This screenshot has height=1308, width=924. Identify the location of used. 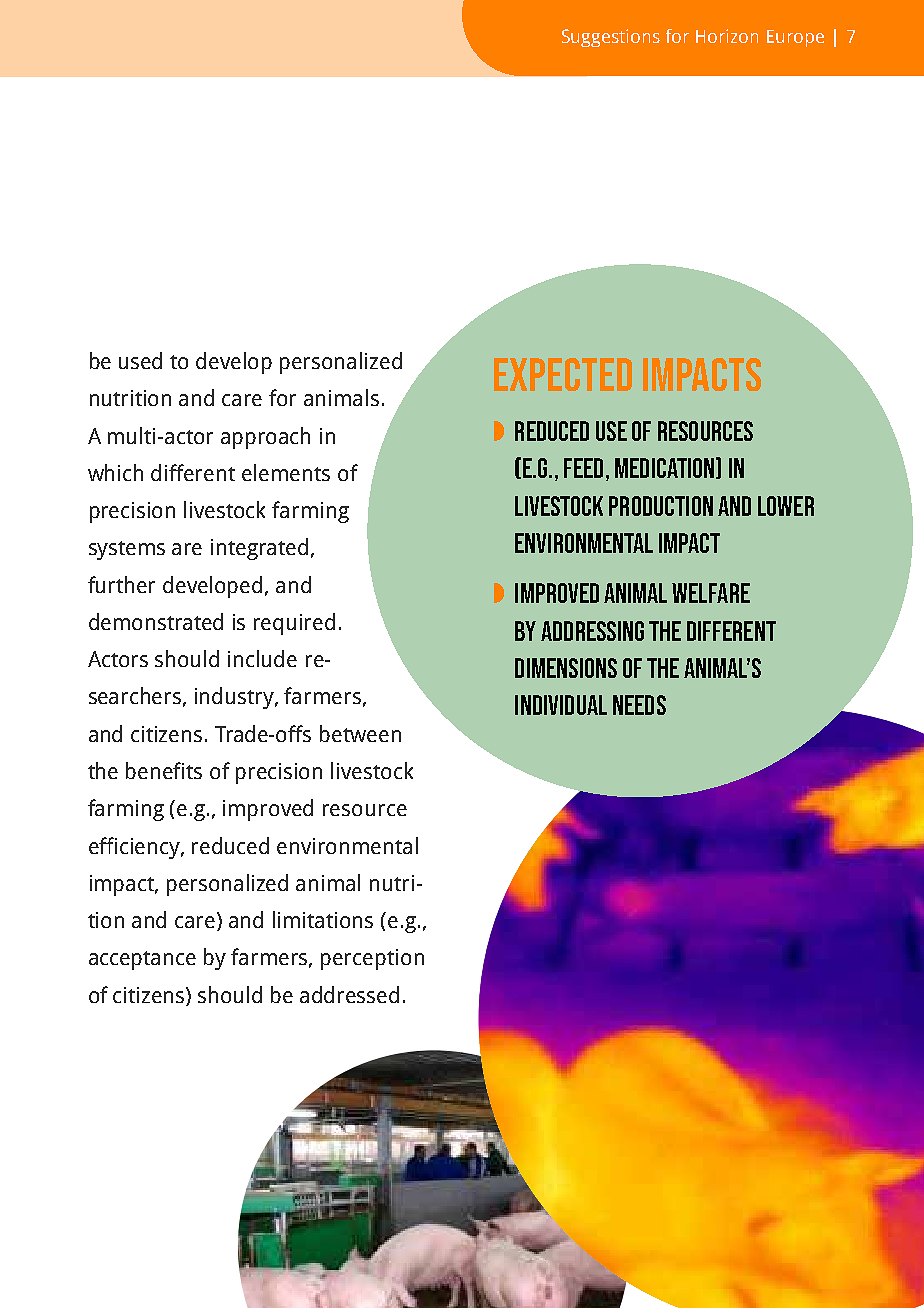
(140, 360).
